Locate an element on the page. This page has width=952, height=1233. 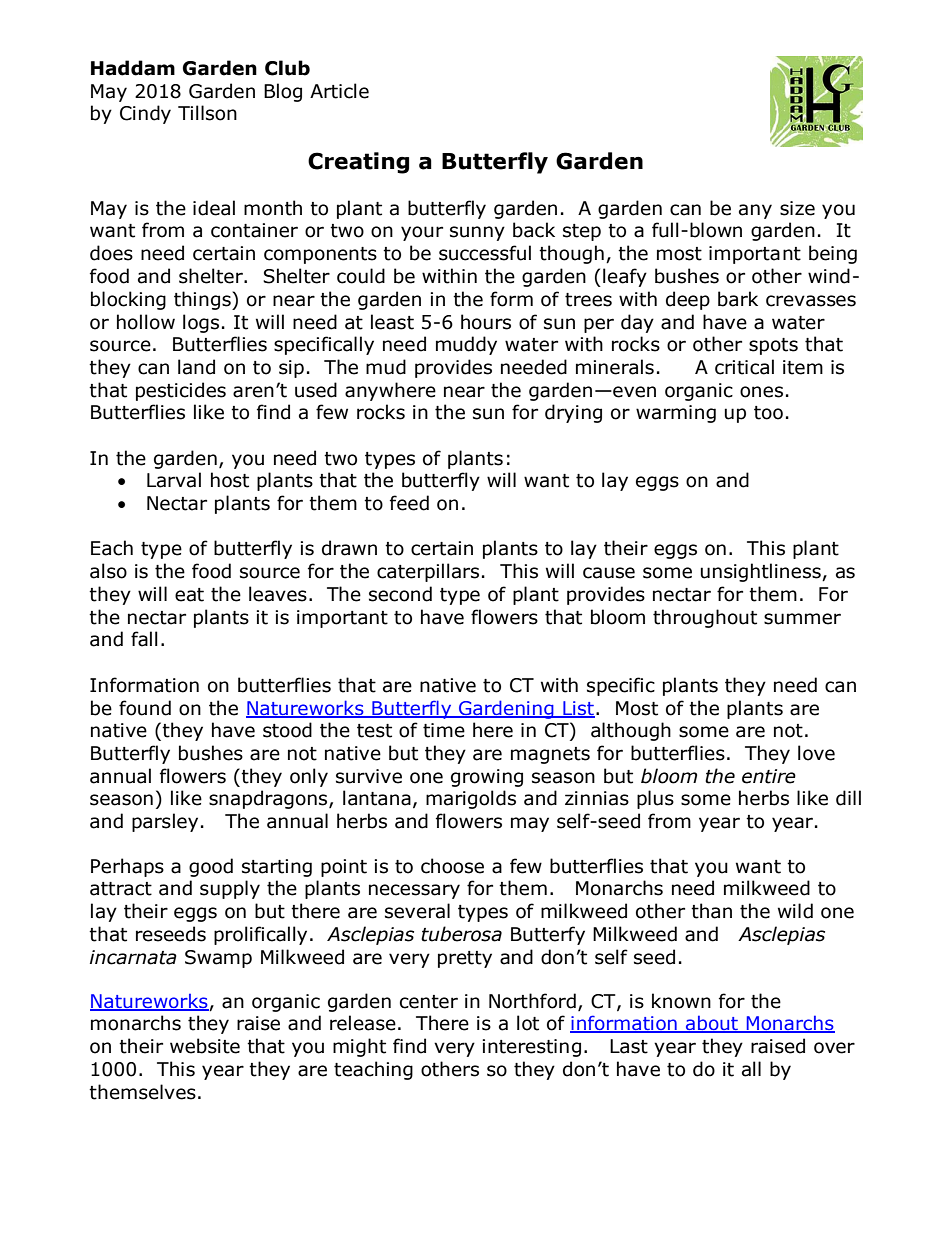
growing is located at coordinates (487, 778).
